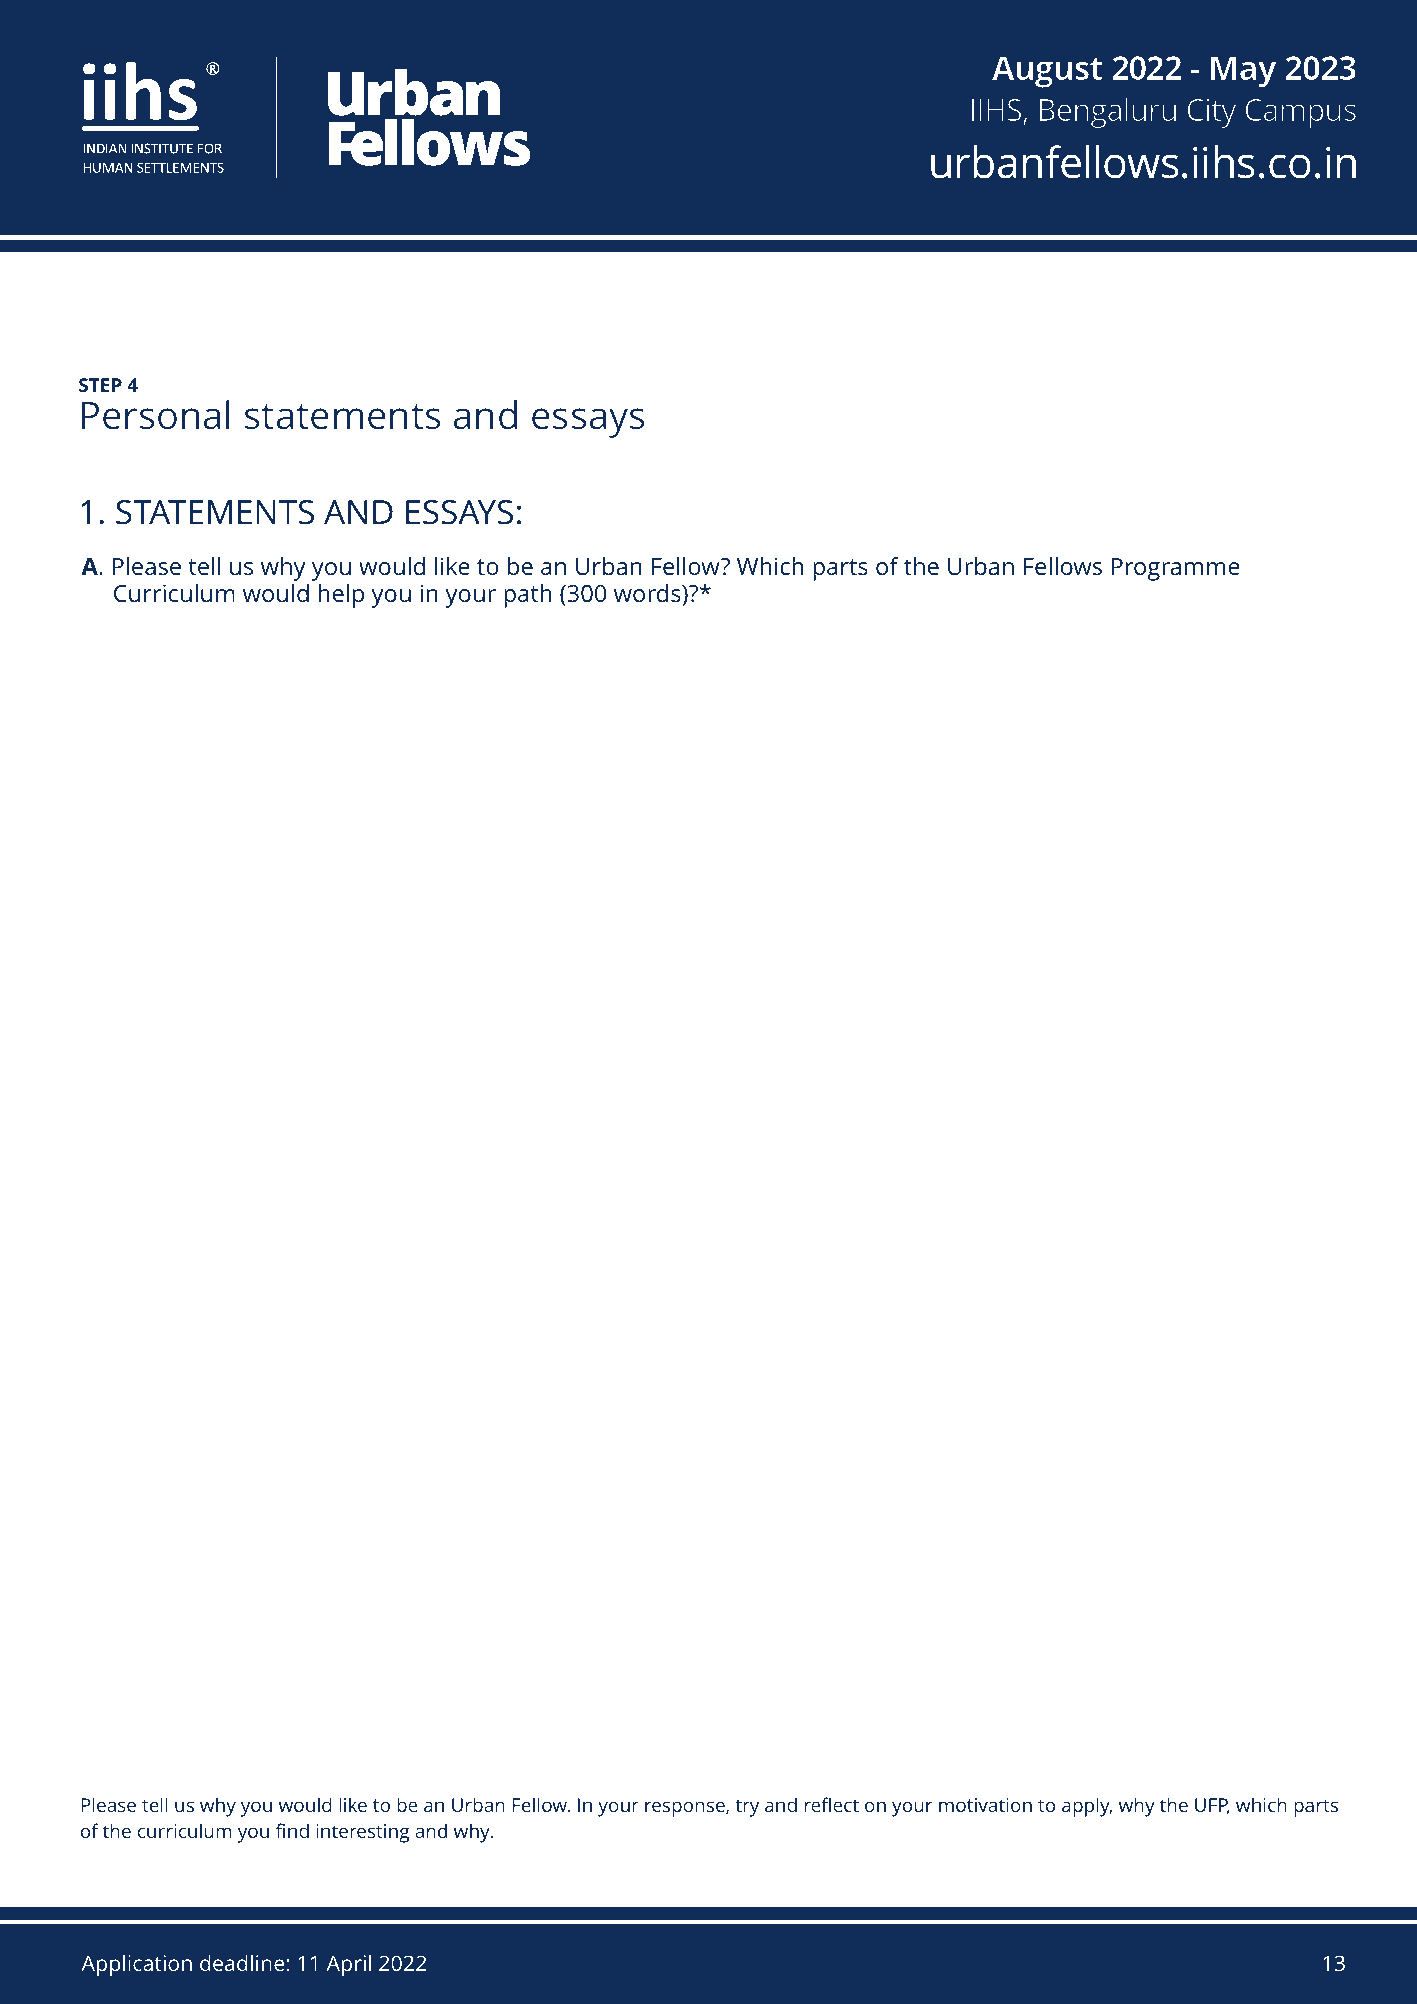 The width and height of the image is (1417, 2004). Describe the element at coordinates (1211, 113) in the image. I see `City` at that location.
